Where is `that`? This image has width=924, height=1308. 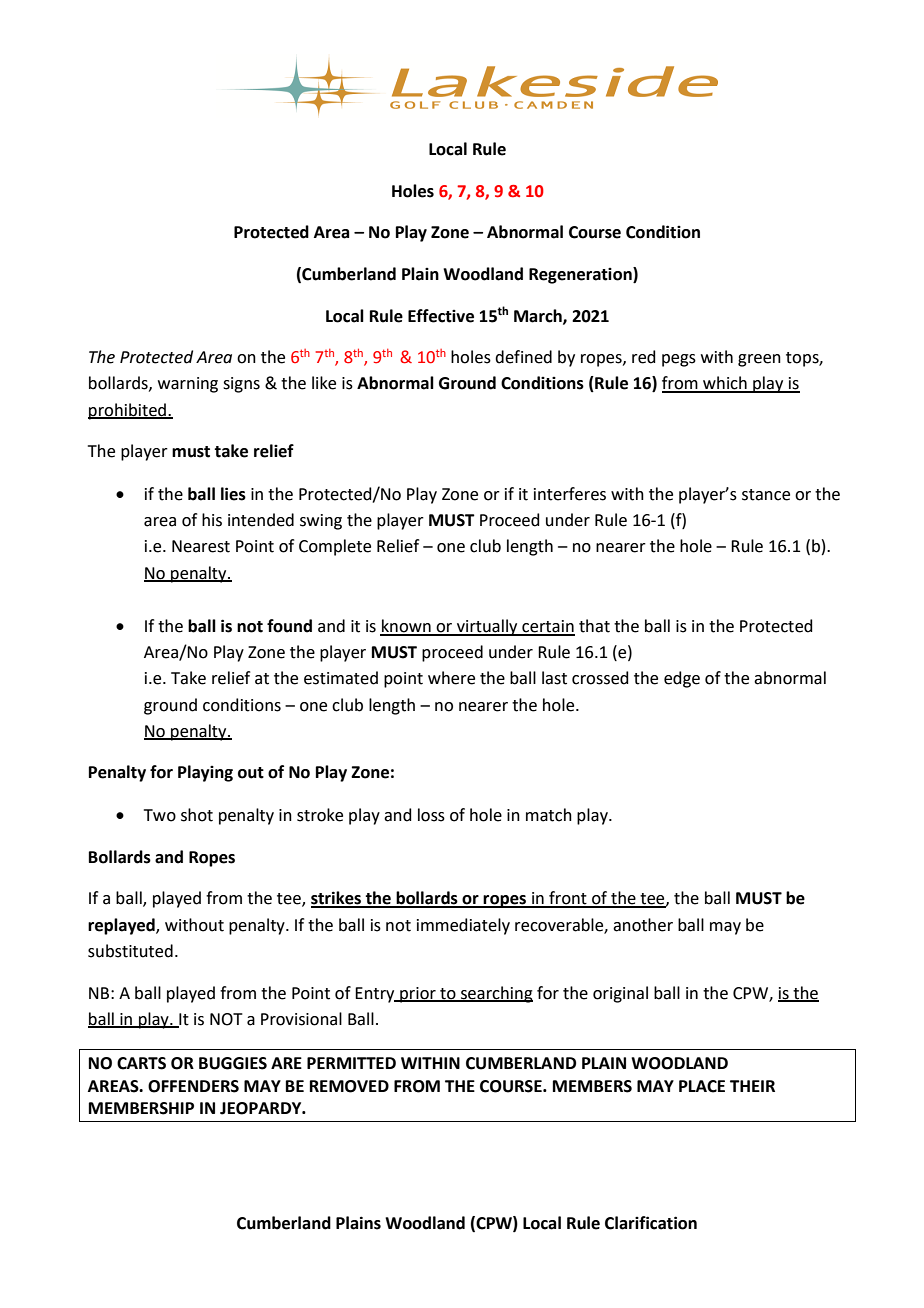
that is located at coordinates (594, 626).
